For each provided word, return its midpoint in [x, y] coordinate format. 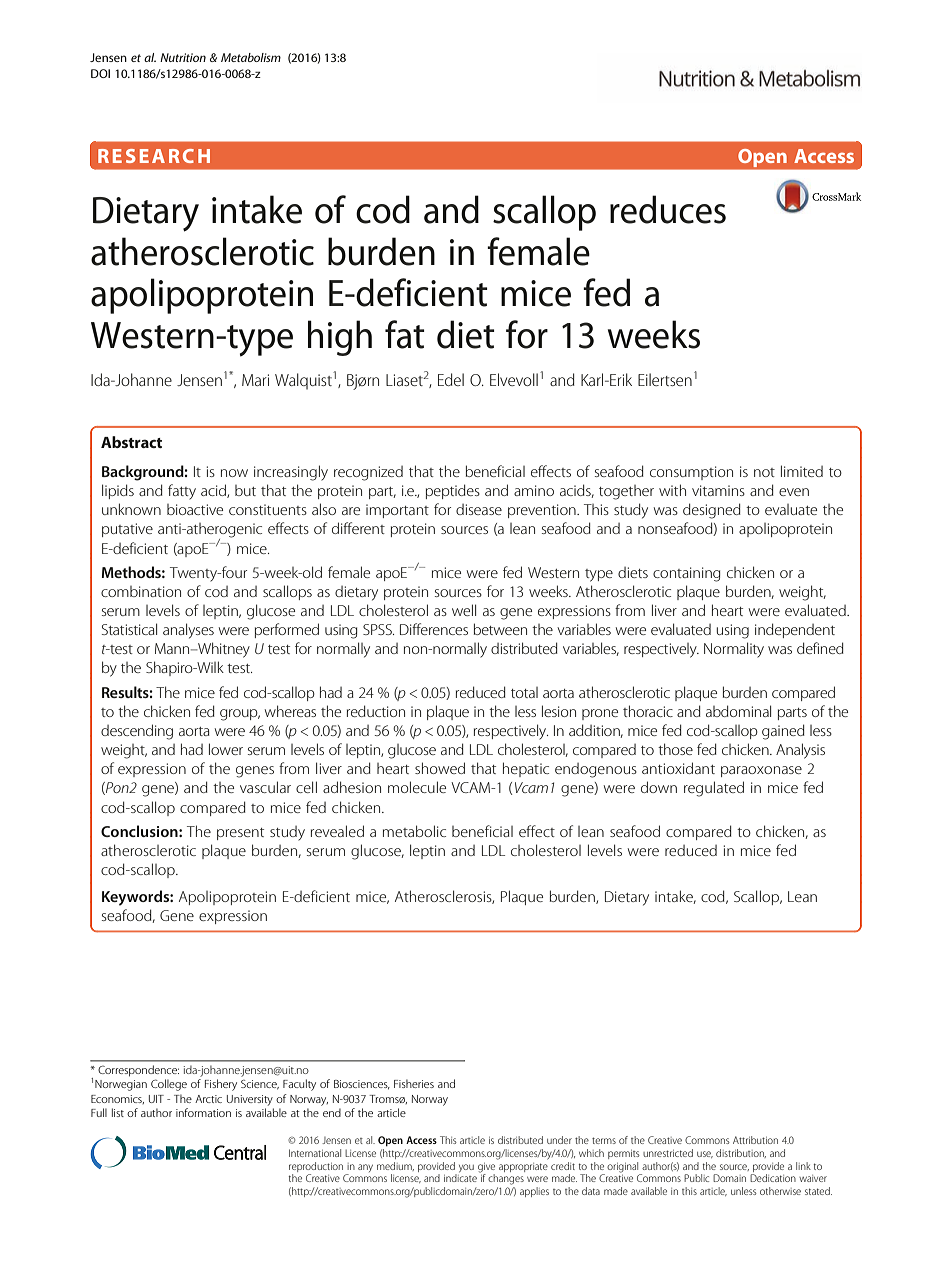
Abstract [131, 442]
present [240, 834]
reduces [668, 209]
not [764, 472]
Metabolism [251, 57]
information [203, 1112]
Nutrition [183, 57]
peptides [453, 491]
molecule [417, 787]
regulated [714, 789]
